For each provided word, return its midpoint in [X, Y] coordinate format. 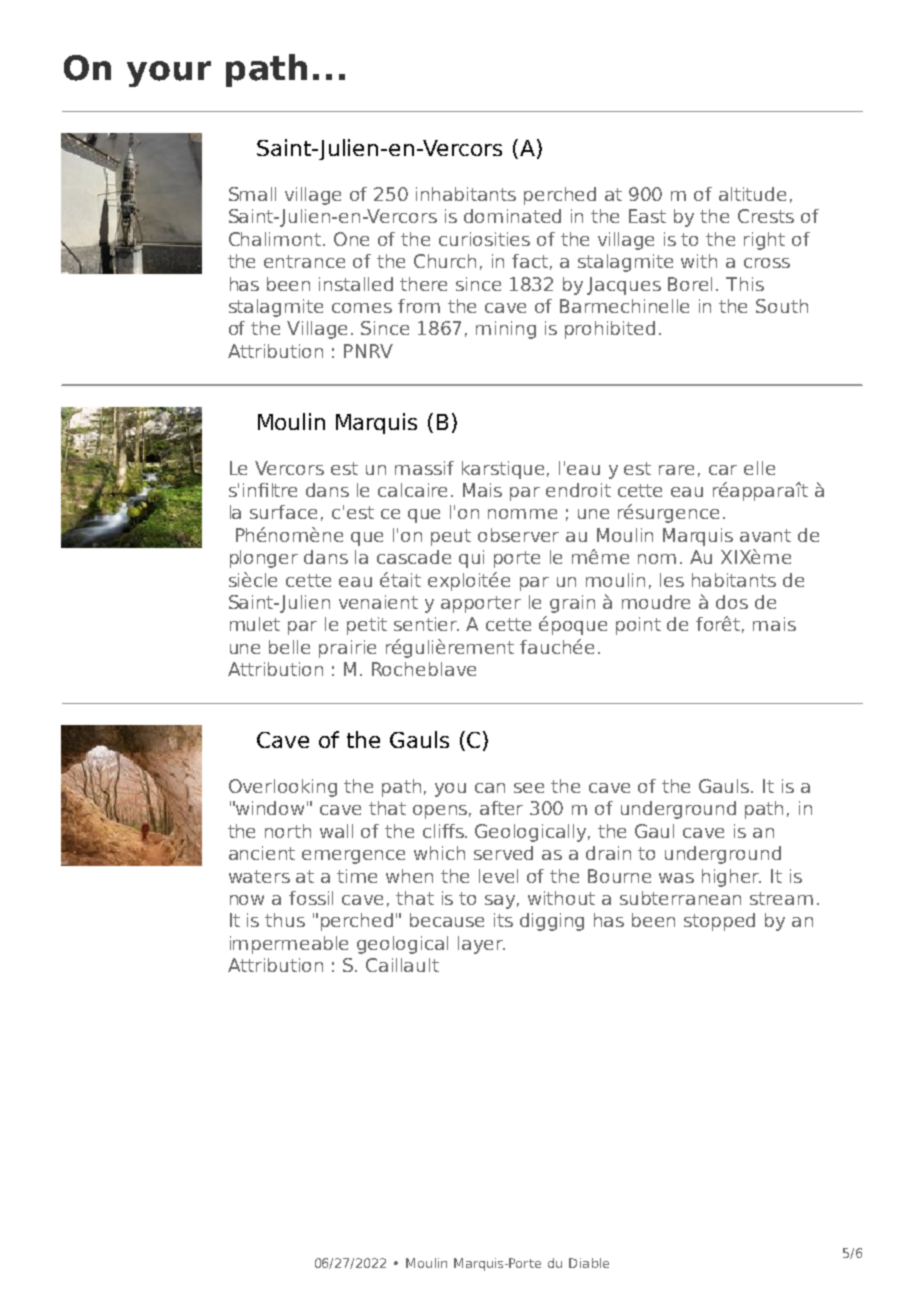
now [247, 900]
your [169, 74]
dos [732, 602]
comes [362, 308]
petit [367, 626]
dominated [512, 216]
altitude [752, 194]
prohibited [610, 330]
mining [506, 330]
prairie [347, 649]
